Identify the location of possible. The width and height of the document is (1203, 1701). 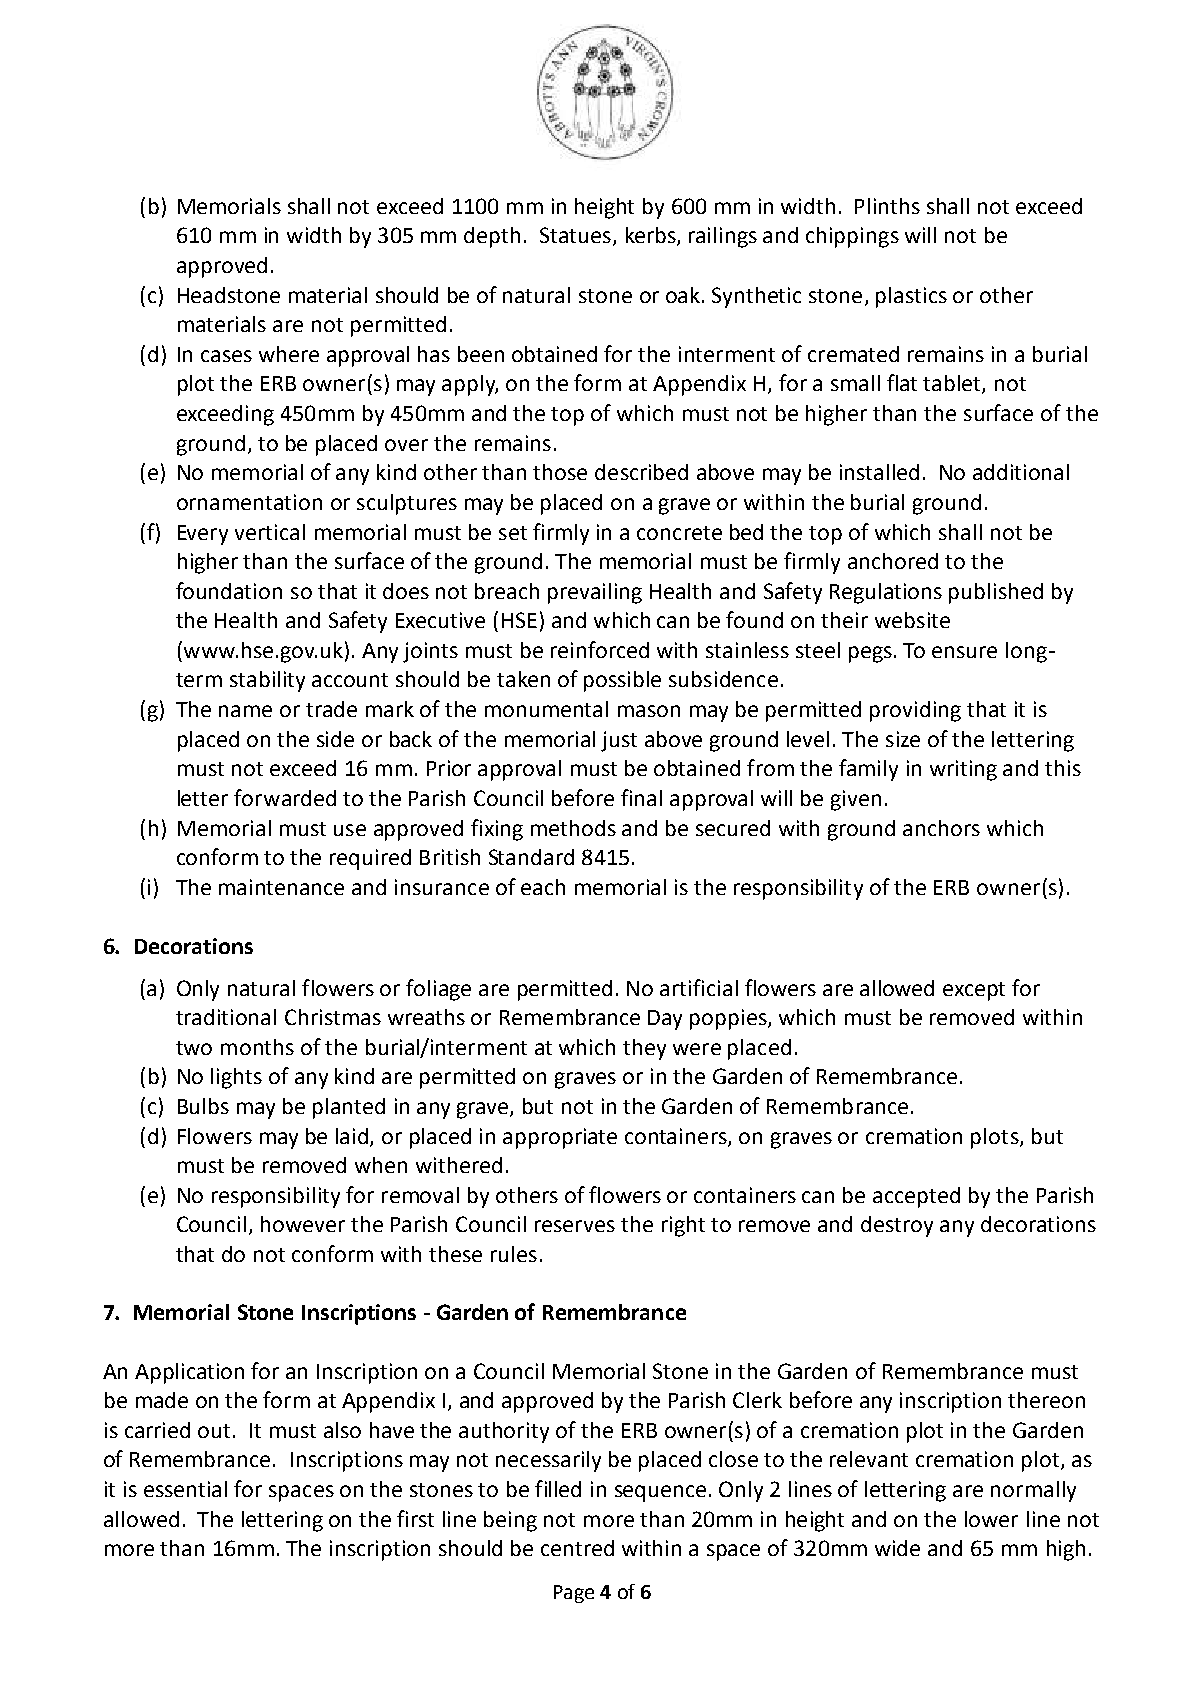
(622, 681).
